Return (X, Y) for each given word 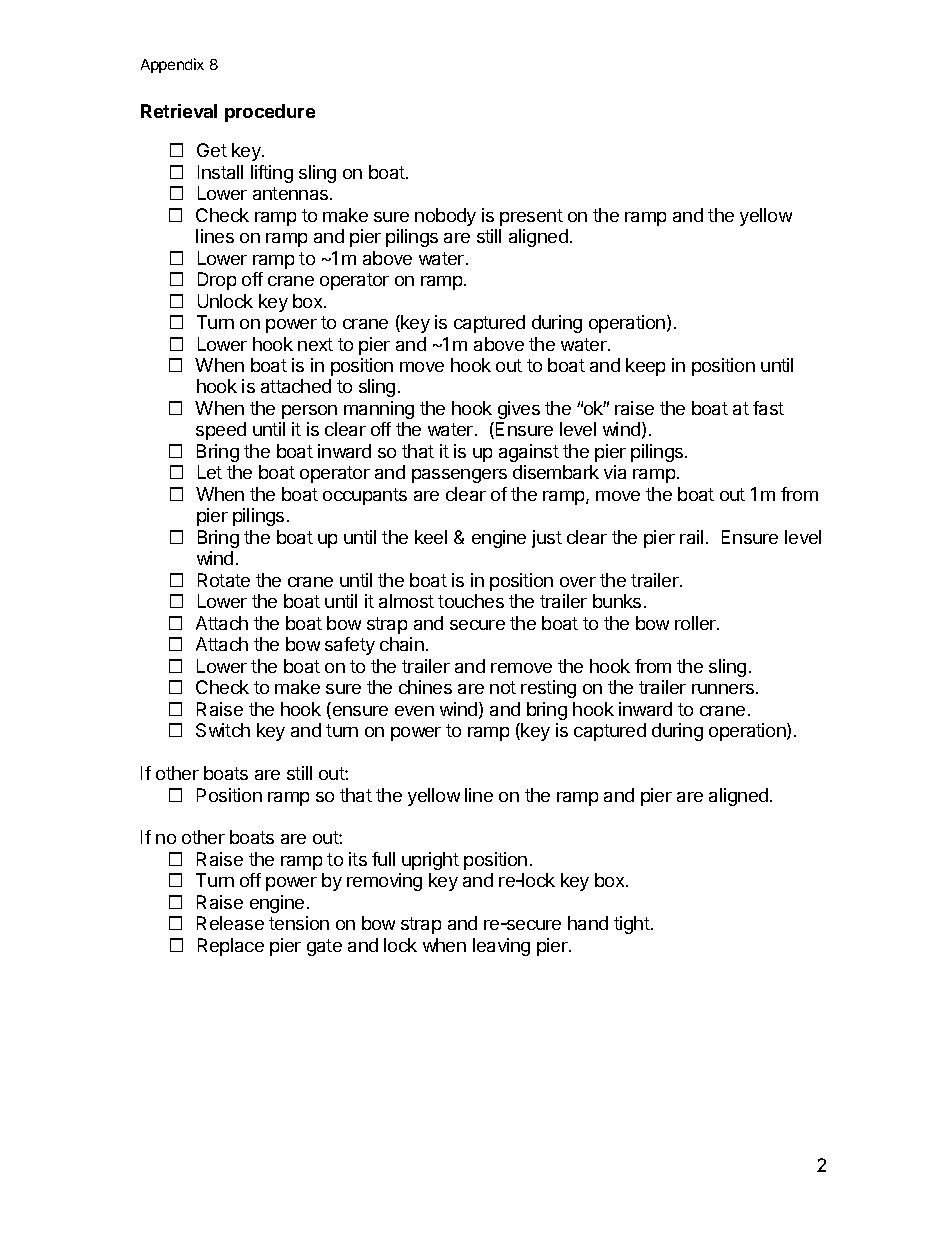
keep (645, 367)
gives (519, 410)
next (315, 344)
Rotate (224, 580)
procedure (270, 113)
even (414, 711)
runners (723, 689)
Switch (223, 730)
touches (471, 601)
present (531, 217)
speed (221, 431)
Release (230, 923)
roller (696, 623)
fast (768, 408)
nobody (445, 217)
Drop (217, 281)
